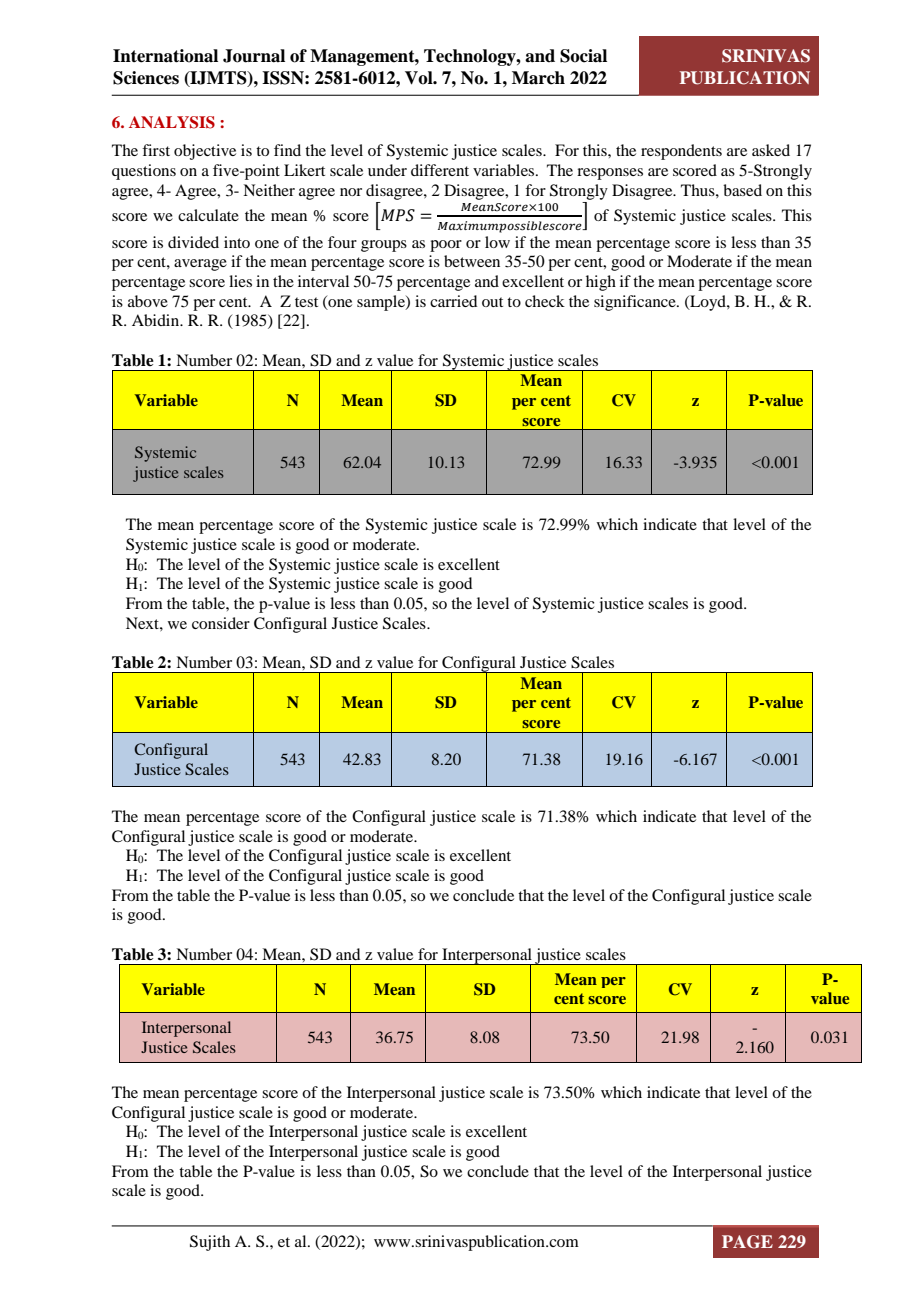 This page has width=924, height=1308. What do you see at coordinates (545, 301) in the page?
I see `check` at bounding box center [545, 301].
